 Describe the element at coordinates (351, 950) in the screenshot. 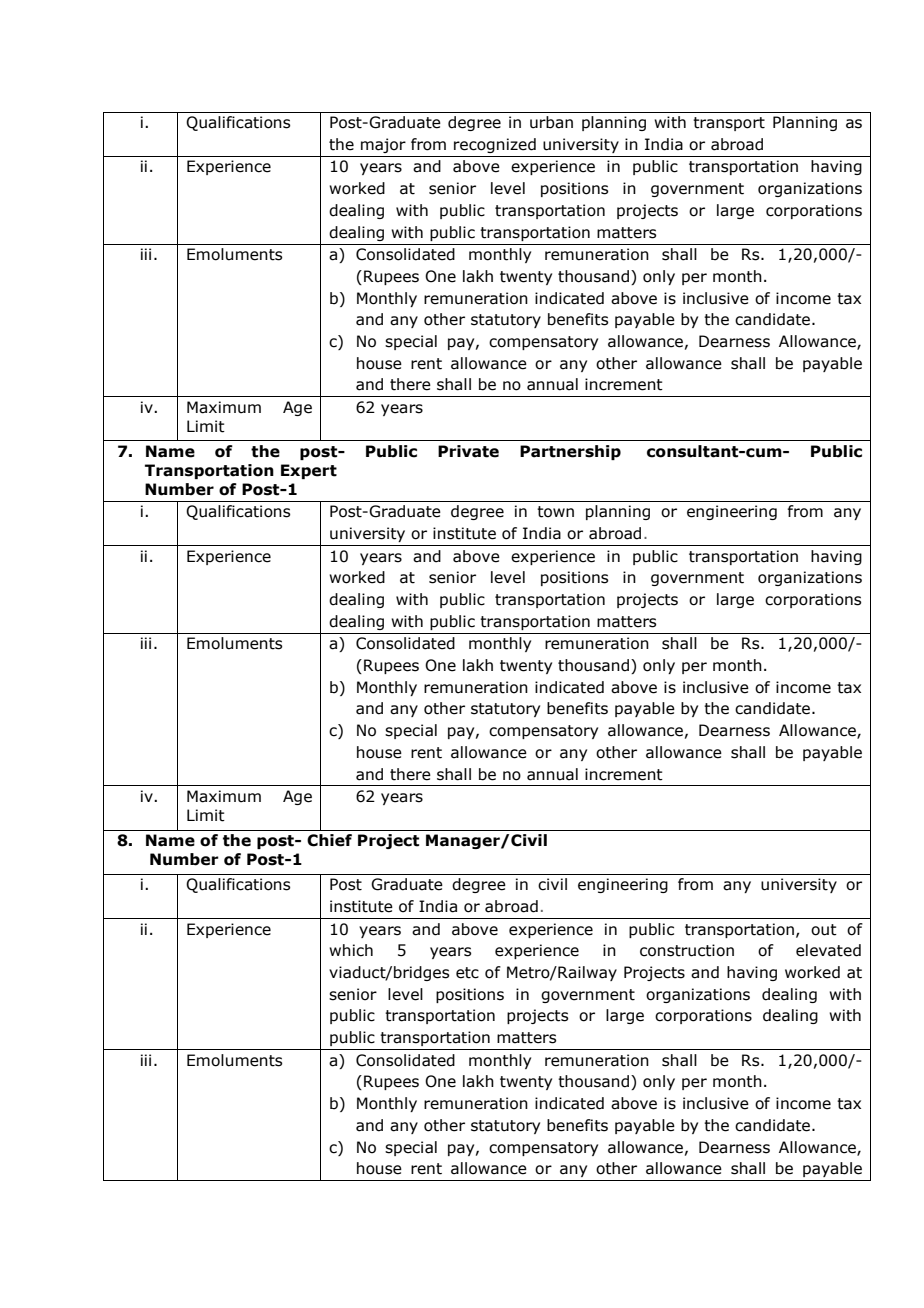

I see `which` at that location.
